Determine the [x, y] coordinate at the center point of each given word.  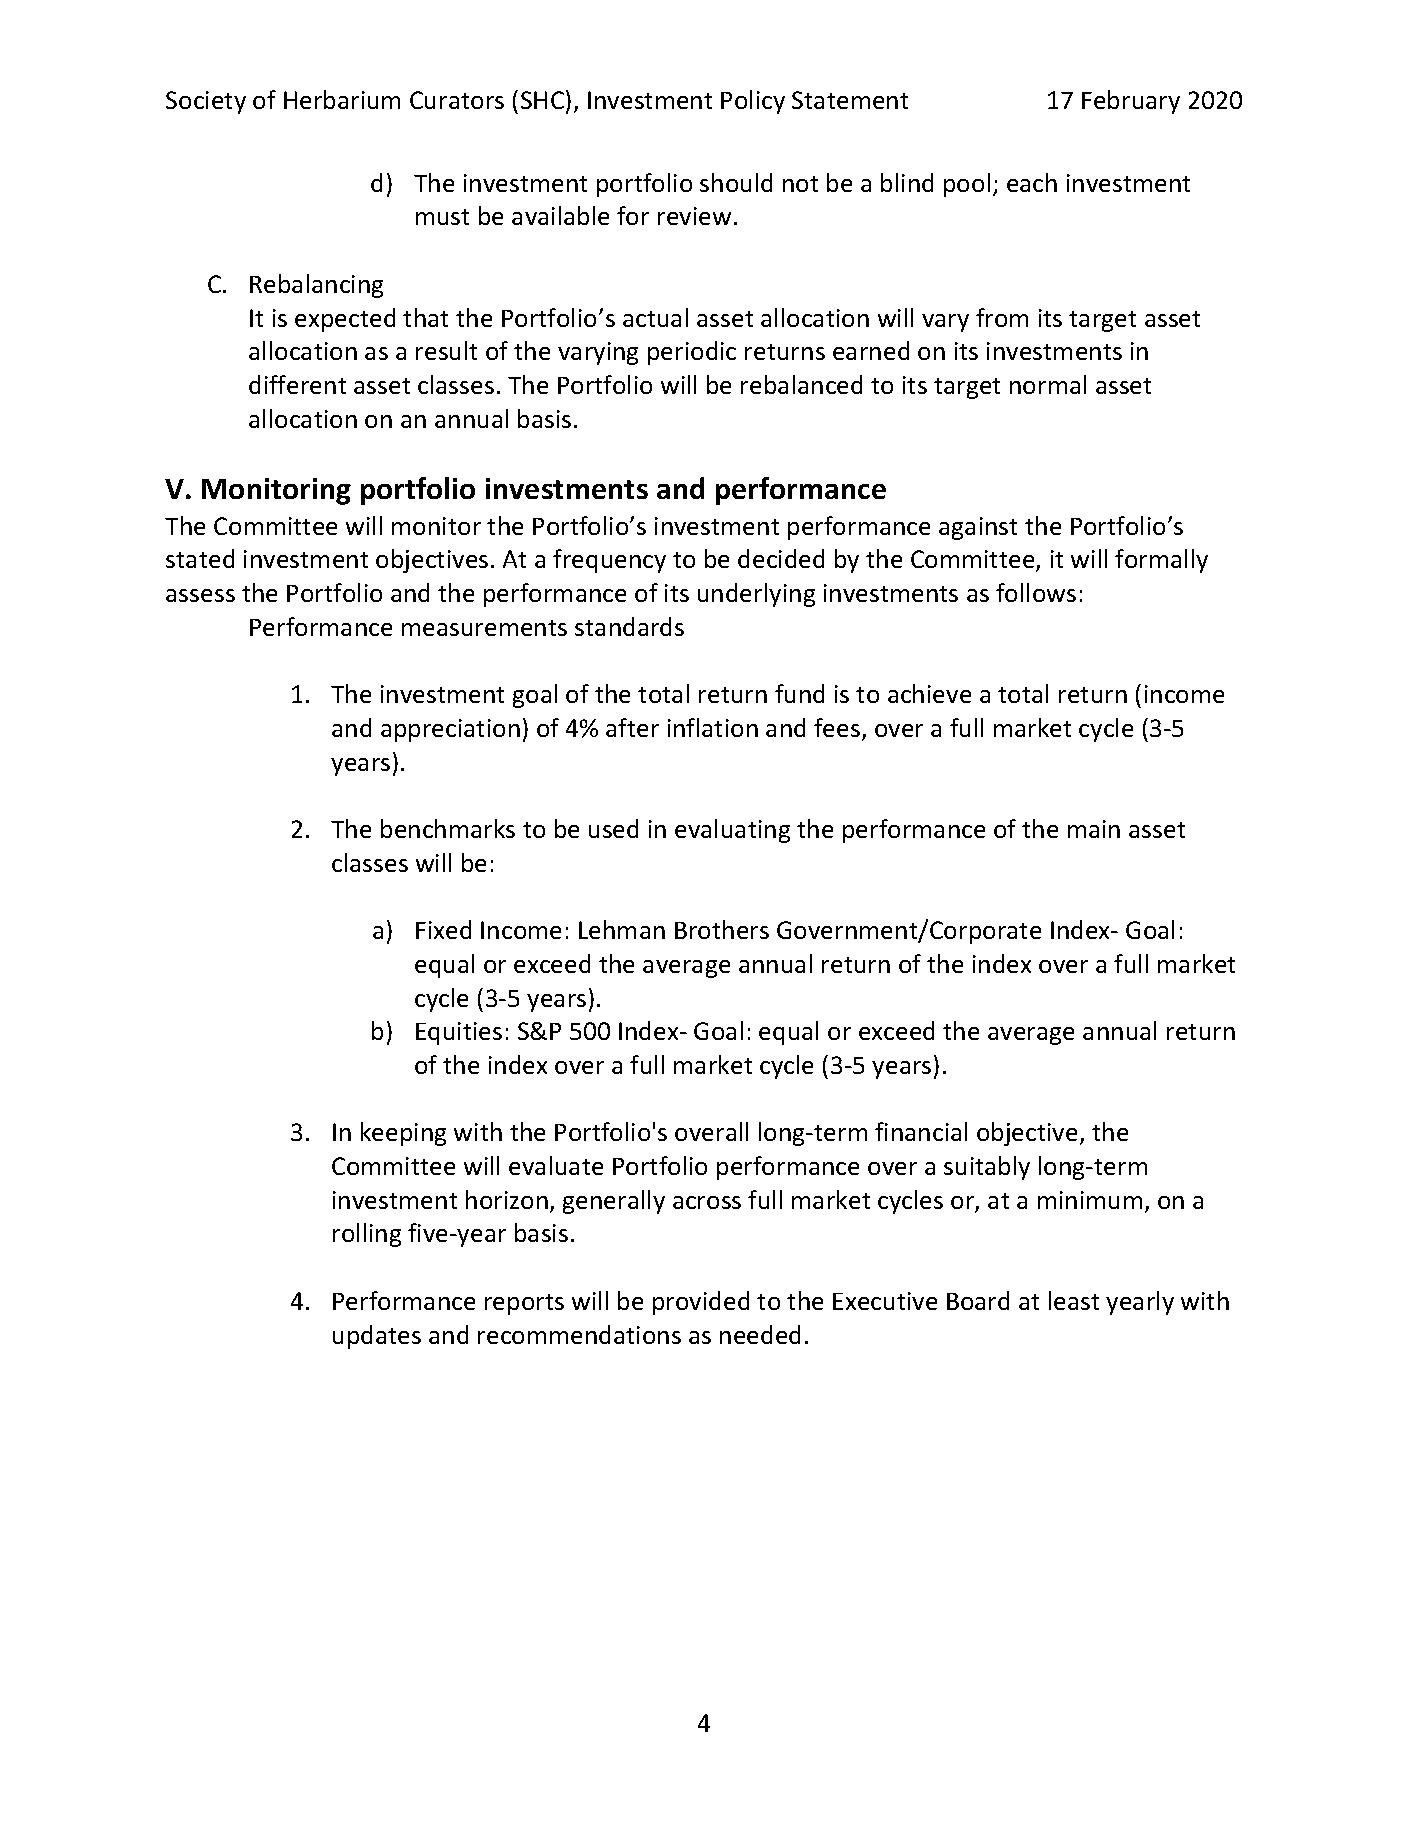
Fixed [443, 929]
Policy [753, 102]
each [1032, 182]
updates [377, 1337]
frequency [609, 561]
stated [200, 558]
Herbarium [342, 99]
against [978, 528]
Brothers [722, 929]
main [1094, 829]
